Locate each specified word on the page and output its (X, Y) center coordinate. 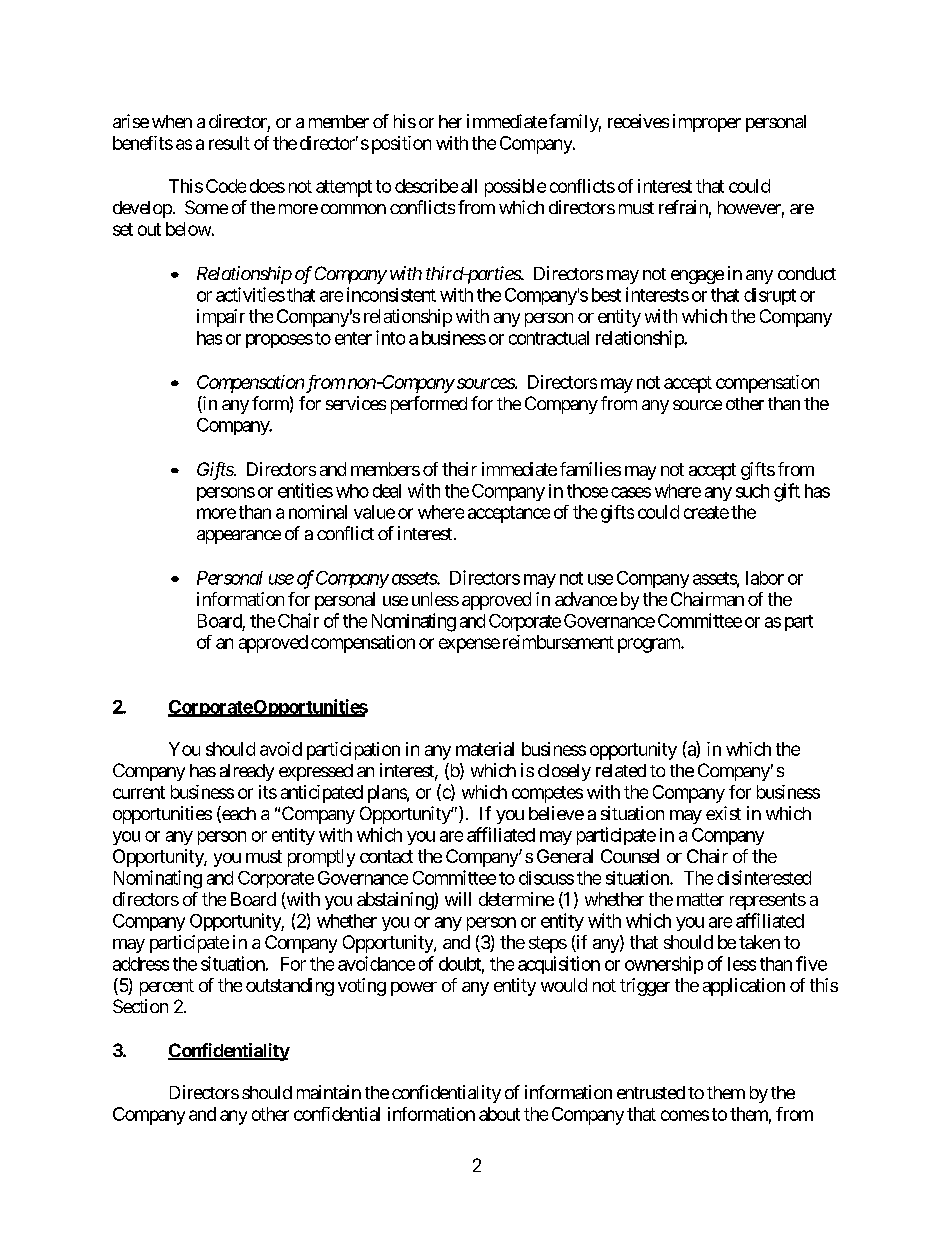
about (499, 1114)
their (459, 469)
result (229, 143)
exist (723, 813)
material (485, 749)
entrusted (651, 1092)
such (752, 491)
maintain (329, 1092)
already (247, 772)
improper (707, 123)
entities (305, 490)
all (469, 186)
